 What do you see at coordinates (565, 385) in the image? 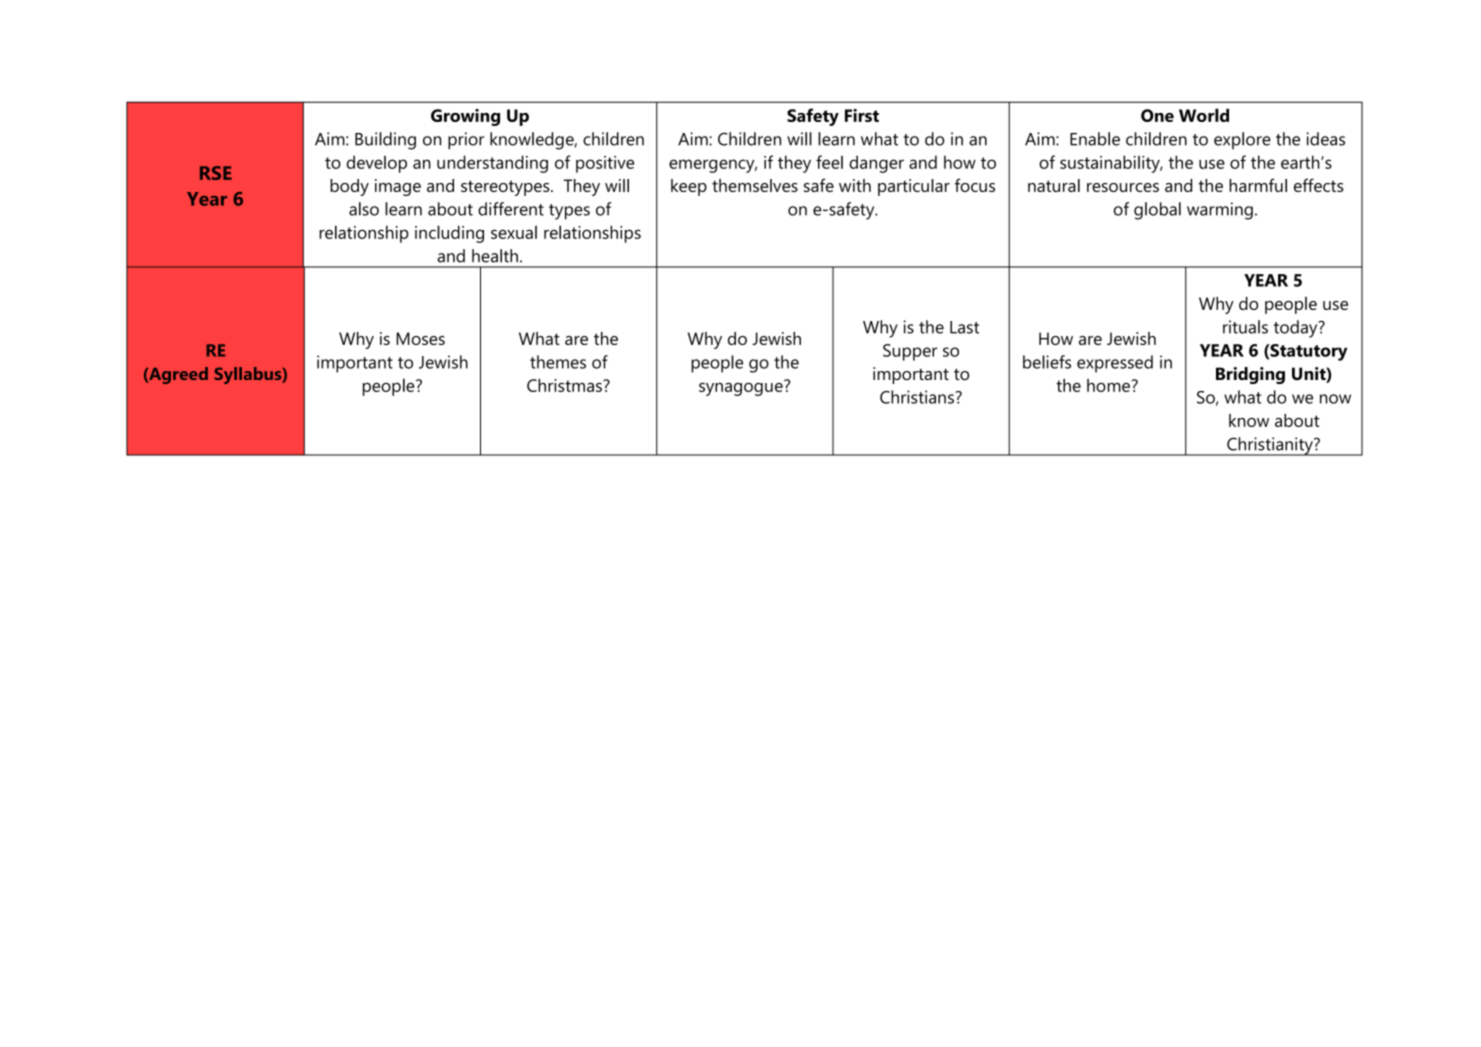
I see `Christmas` at bounding box center [565, 385].
